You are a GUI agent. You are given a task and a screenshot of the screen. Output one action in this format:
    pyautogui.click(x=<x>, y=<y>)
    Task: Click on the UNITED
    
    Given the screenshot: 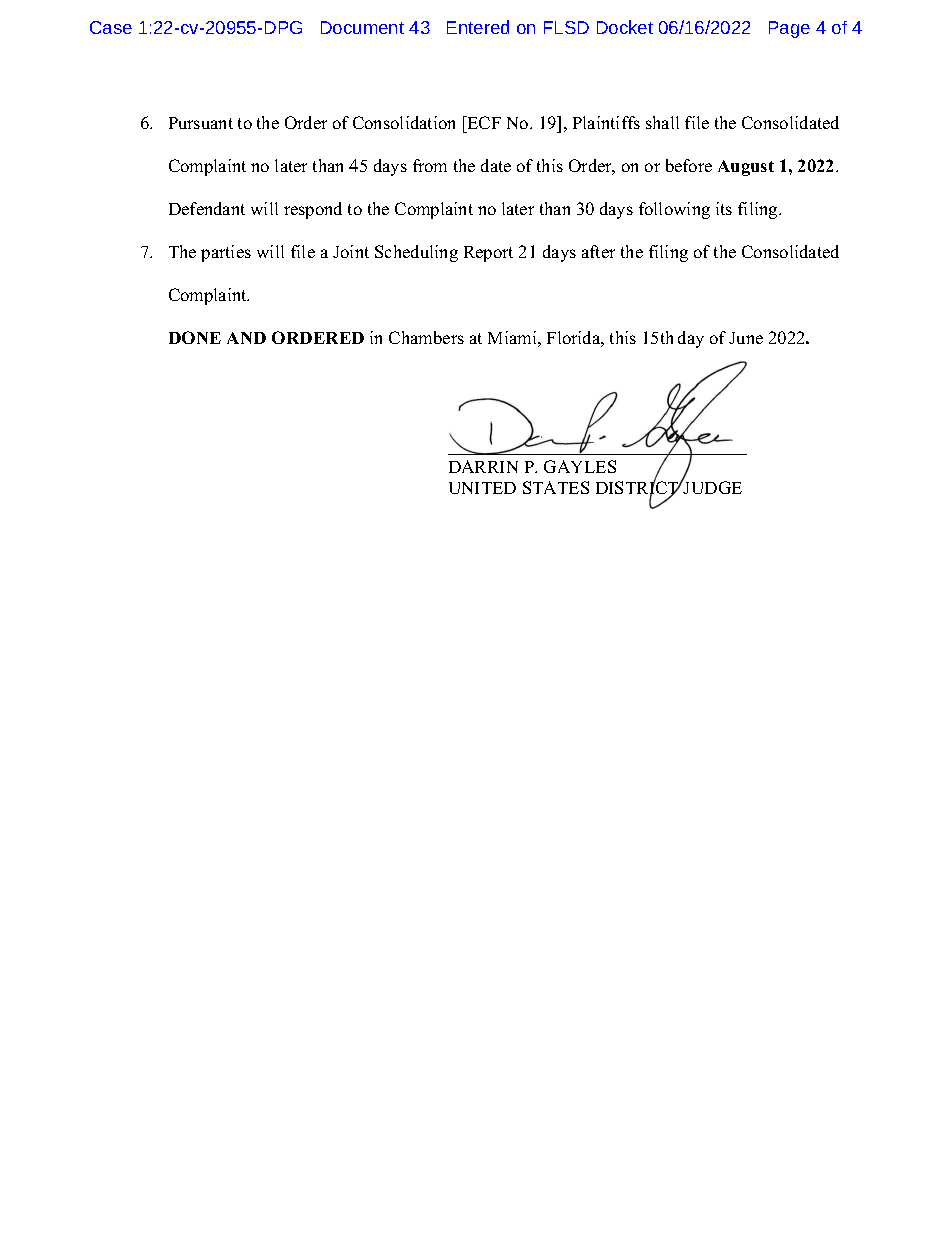 What is the action you would take?
    pyautogui.click(x=482, y=488)
